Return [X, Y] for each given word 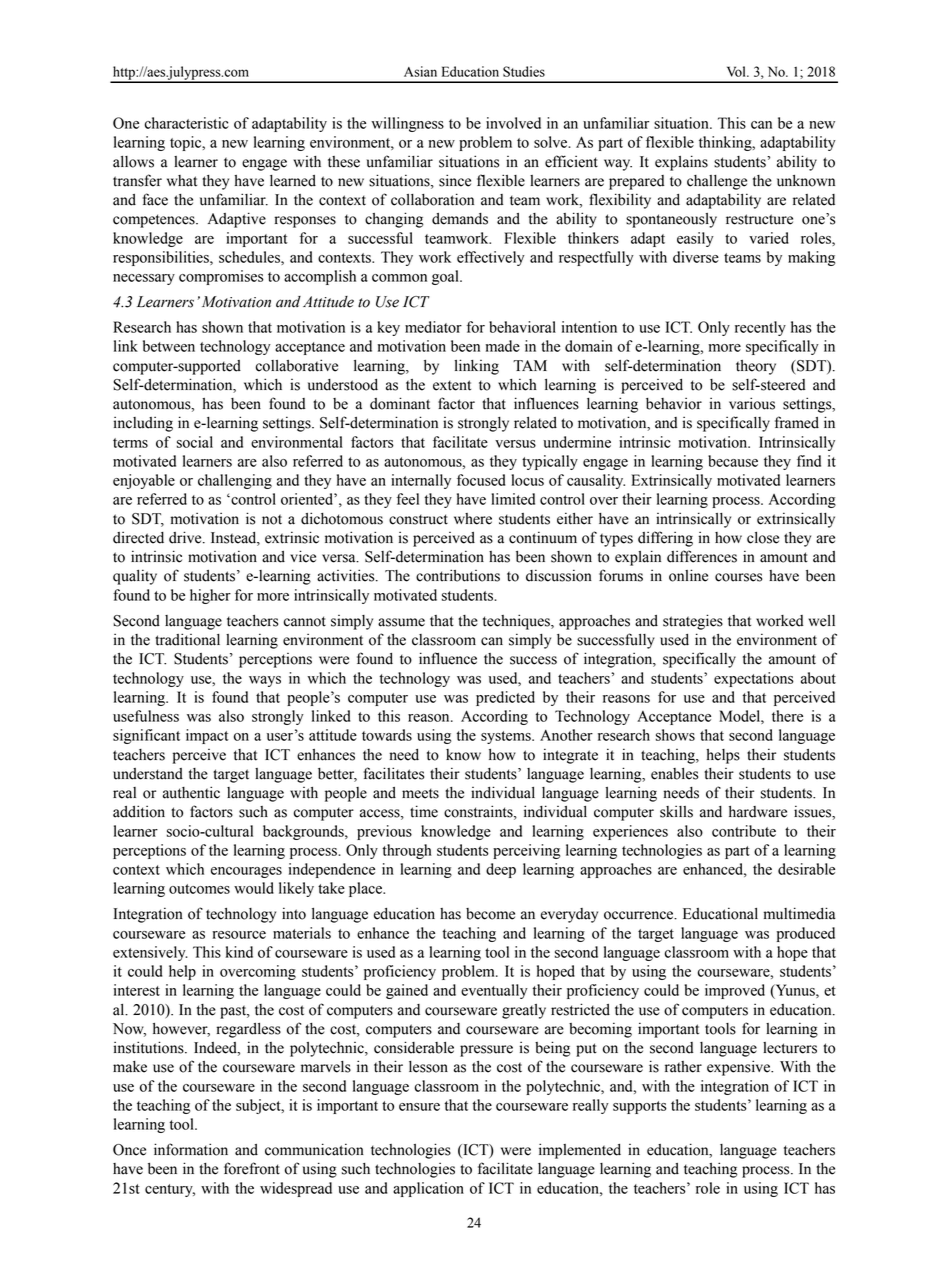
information [191, 1149]
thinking [726, 143]
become [490, 914]
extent [452, 385]
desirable [806, 869]
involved [513, 123]
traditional [187, 639]
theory [756, 367]
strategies [693, 622]
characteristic [187, 123]
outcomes [199, 889]
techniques [517, 622]
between [169, 346]
